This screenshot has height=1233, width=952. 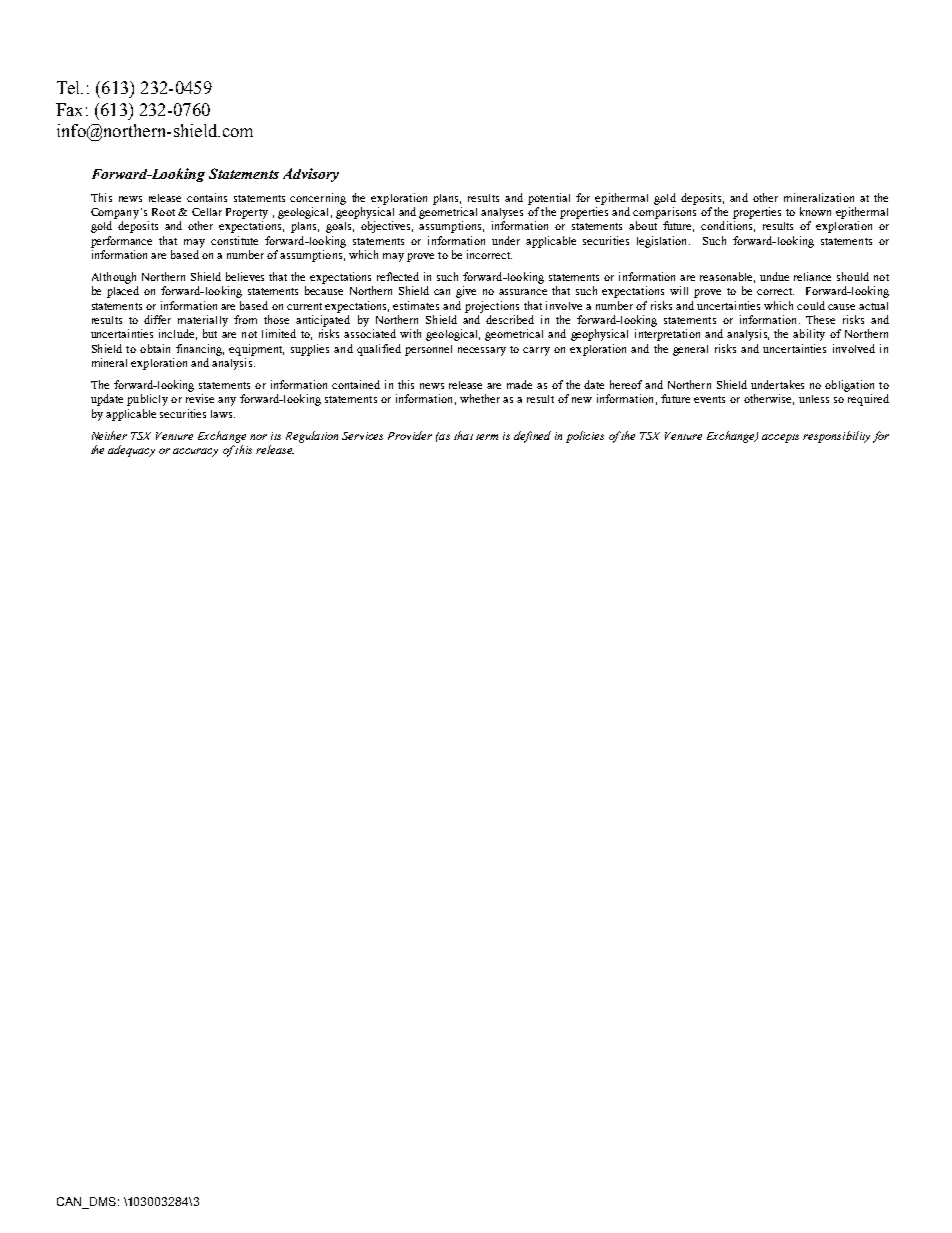 I want to click on potential, so click(x=549, y=199).
